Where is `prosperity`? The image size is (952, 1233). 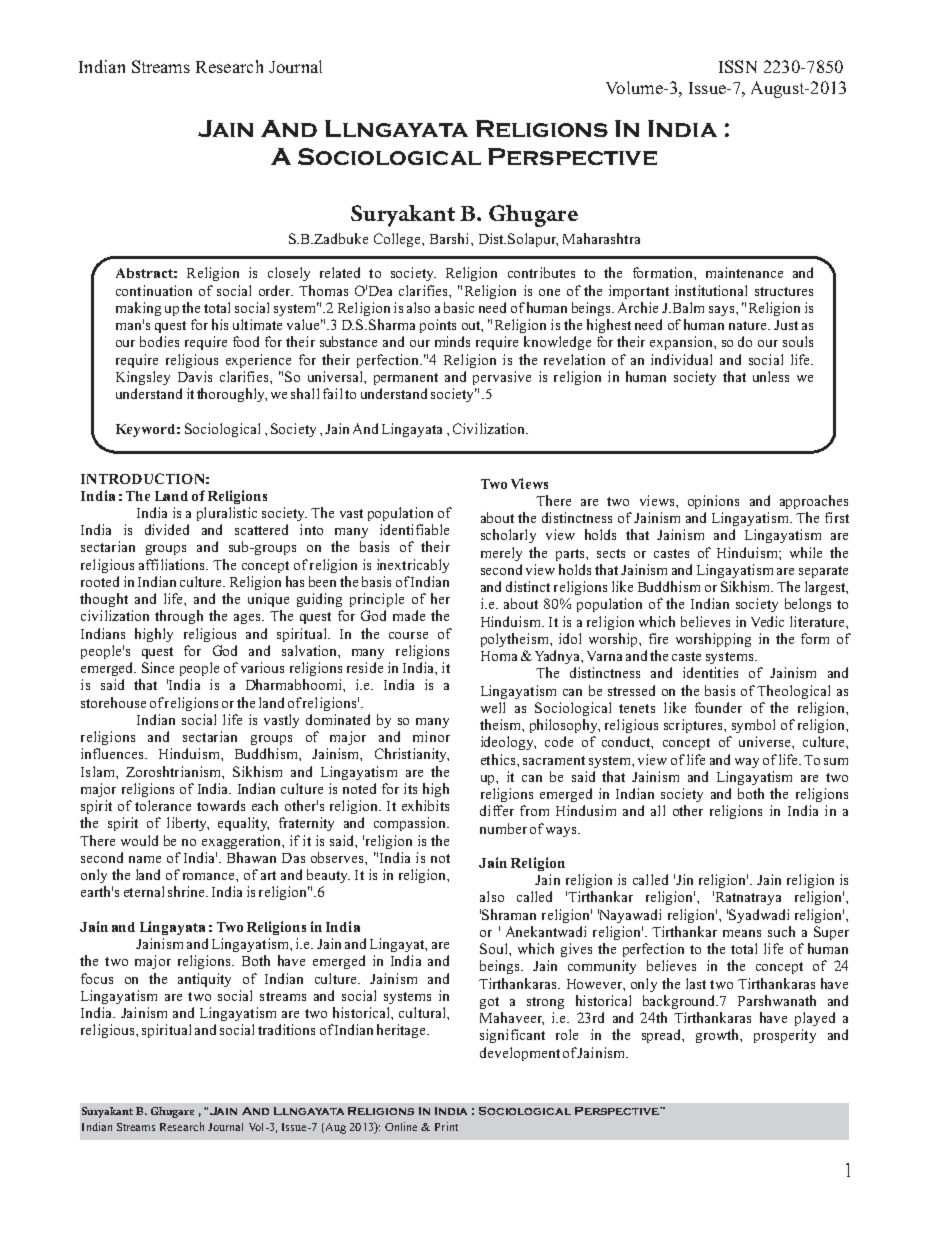
prosperity is located at coordinates (785, 1036).
